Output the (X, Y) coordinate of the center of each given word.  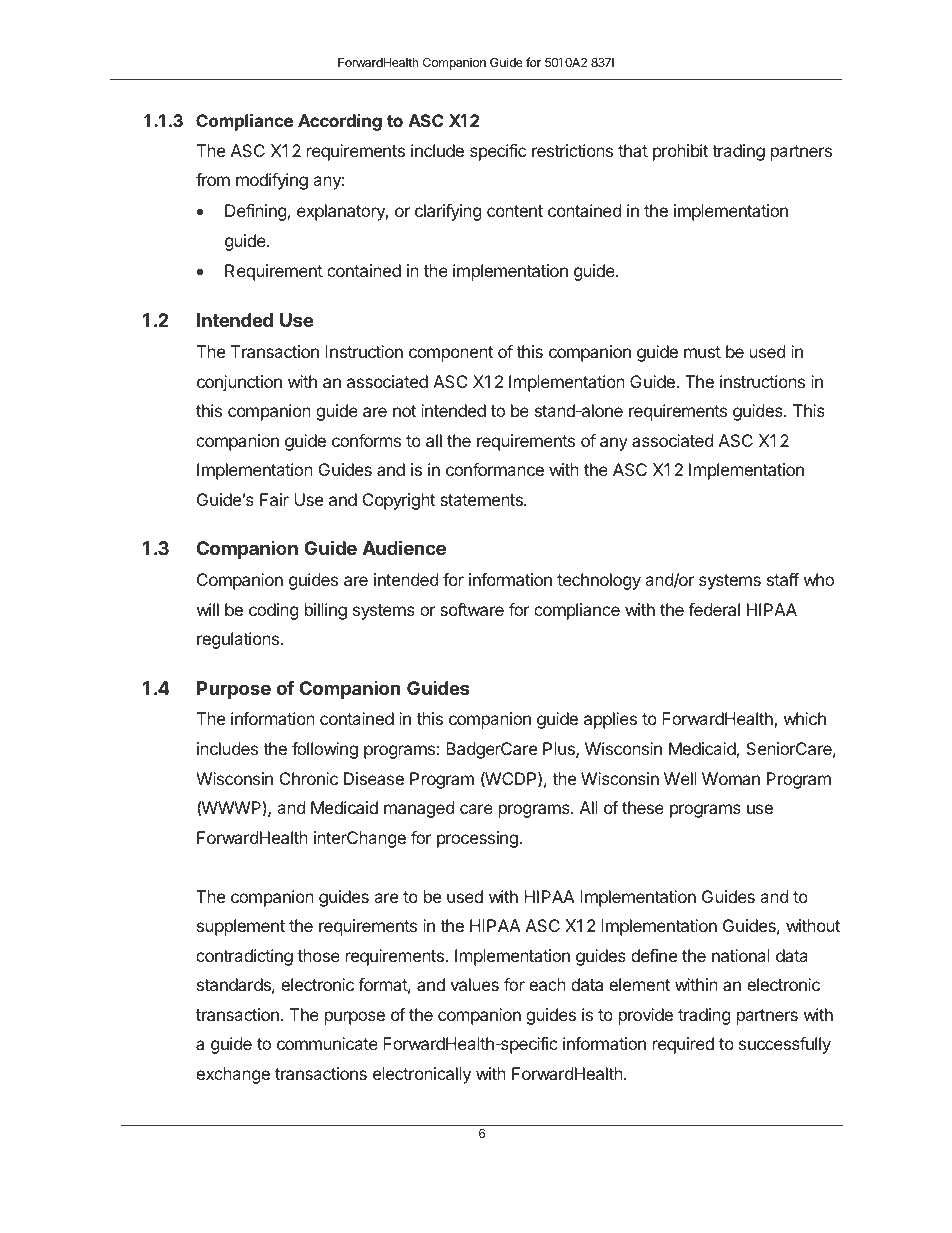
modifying (272, 181)
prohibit (680, 152)
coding (274, 611)
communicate (327, 1043)
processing (477, 839)
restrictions (572, 150)
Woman (731, 778)
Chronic (309, 778)
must (702, 352)
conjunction (239, 383)
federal (714, 609)
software (472, 609)
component (451, 354)
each (547, 984)
